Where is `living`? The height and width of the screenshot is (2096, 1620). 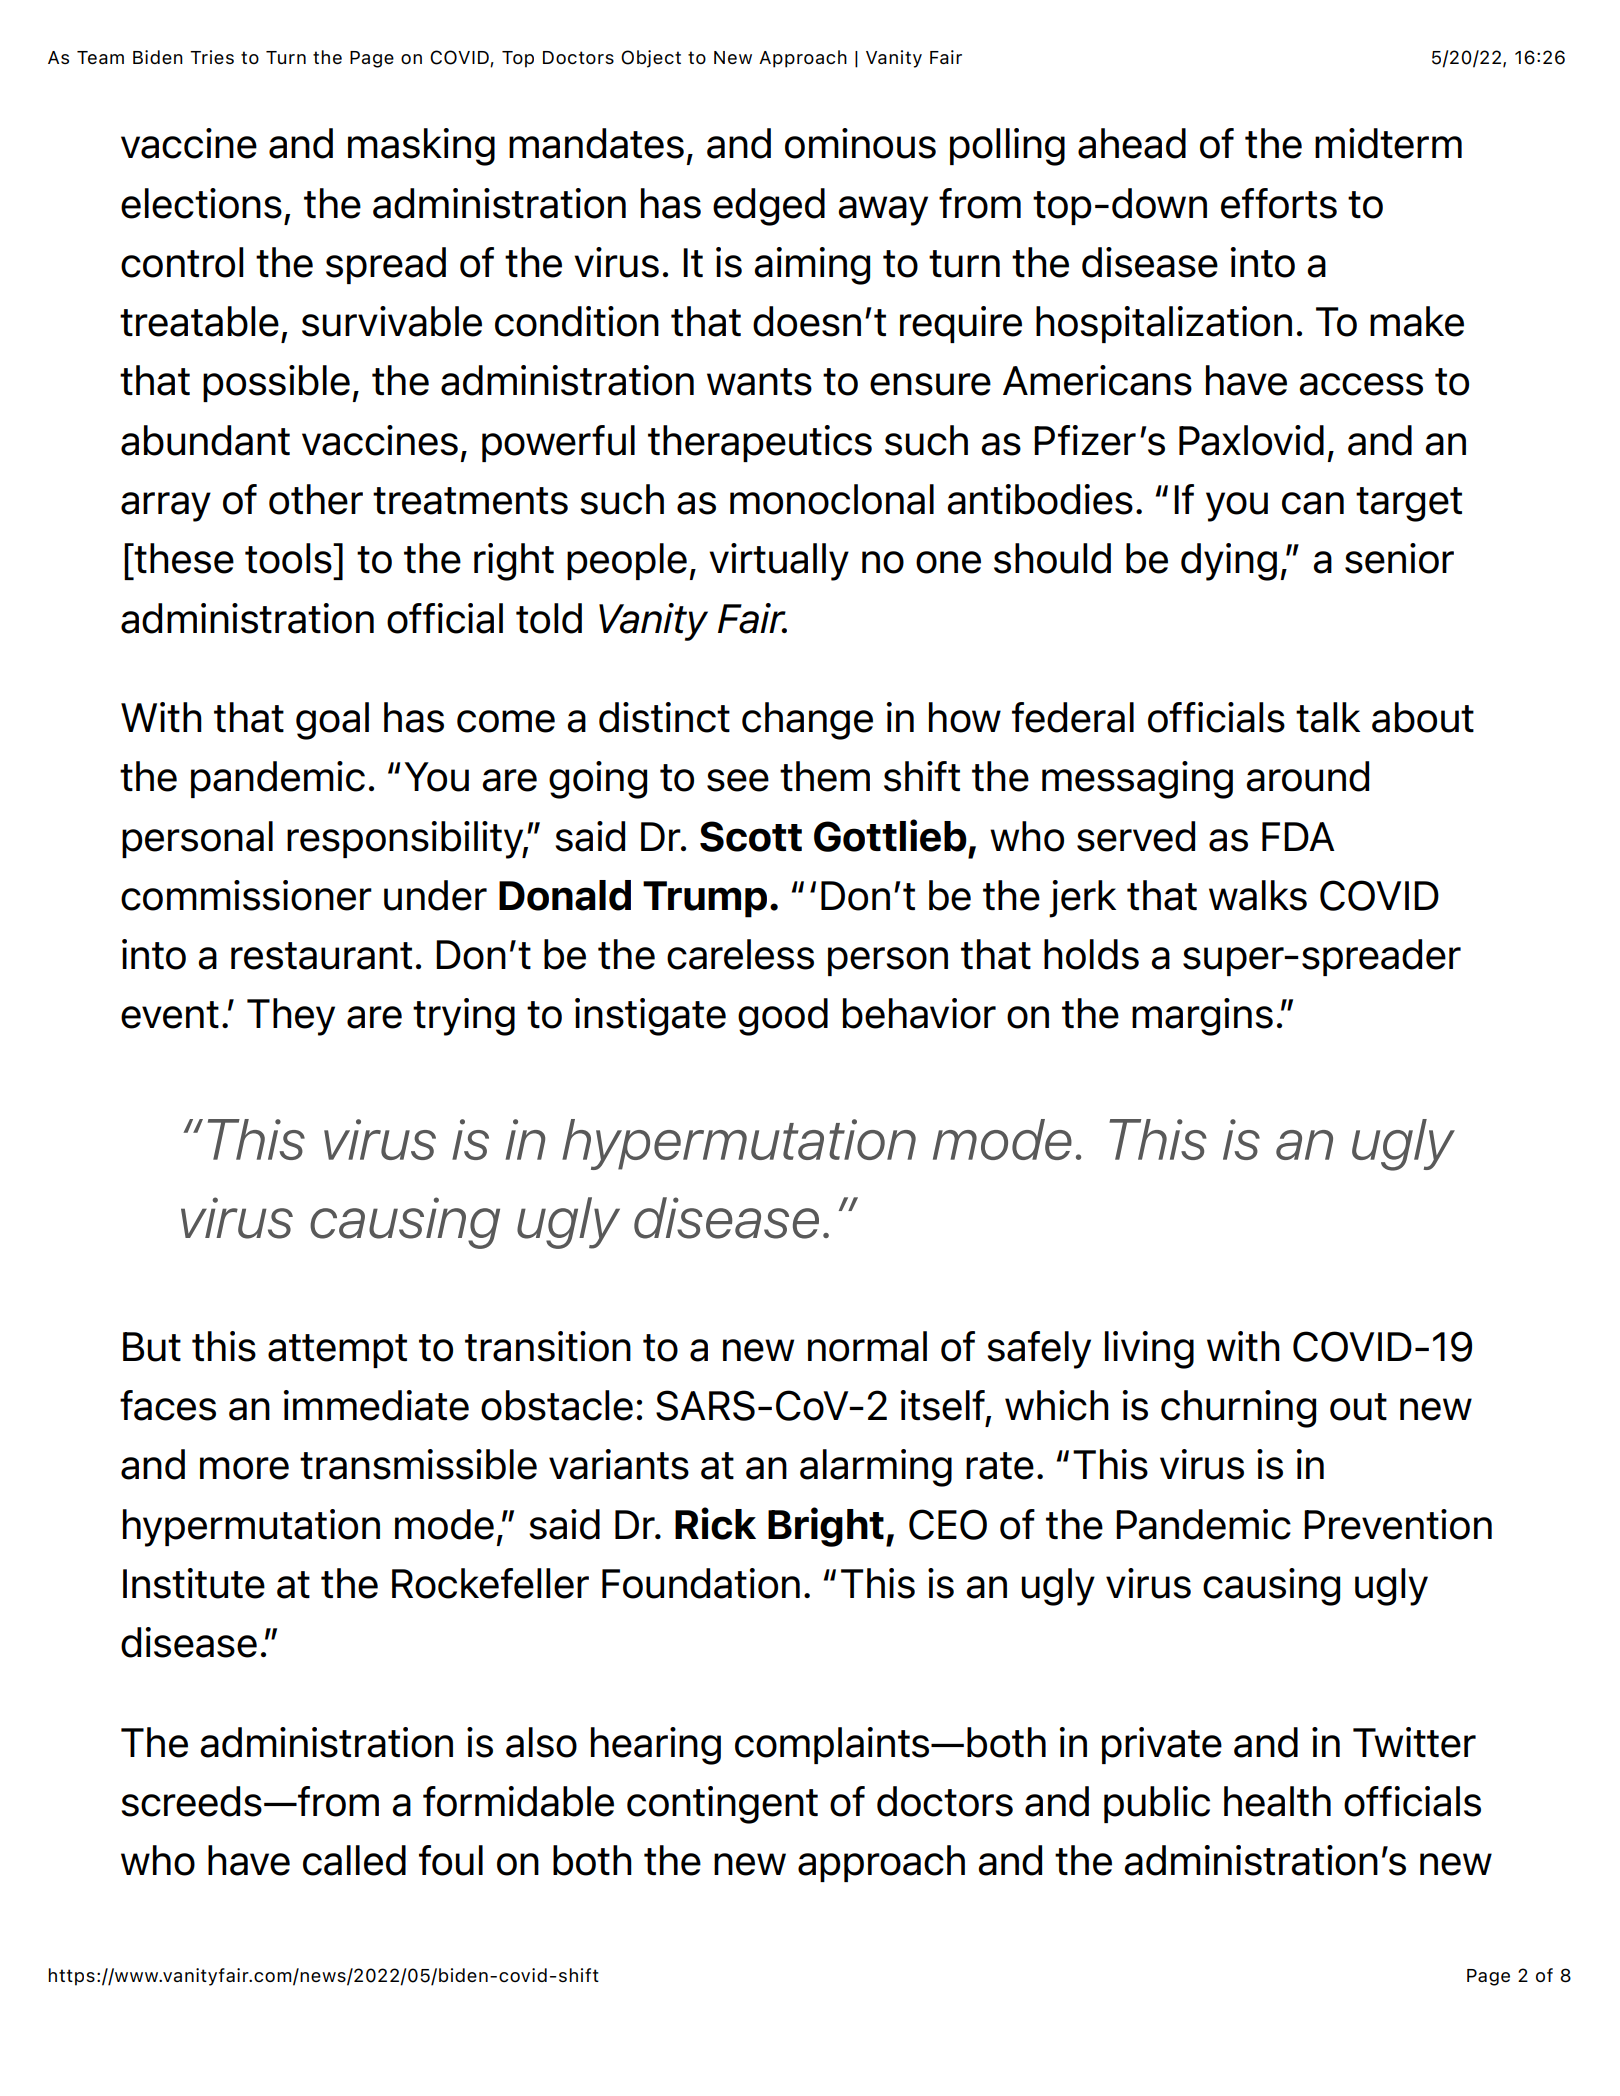 living is located at coordinates (1149, 1350).
